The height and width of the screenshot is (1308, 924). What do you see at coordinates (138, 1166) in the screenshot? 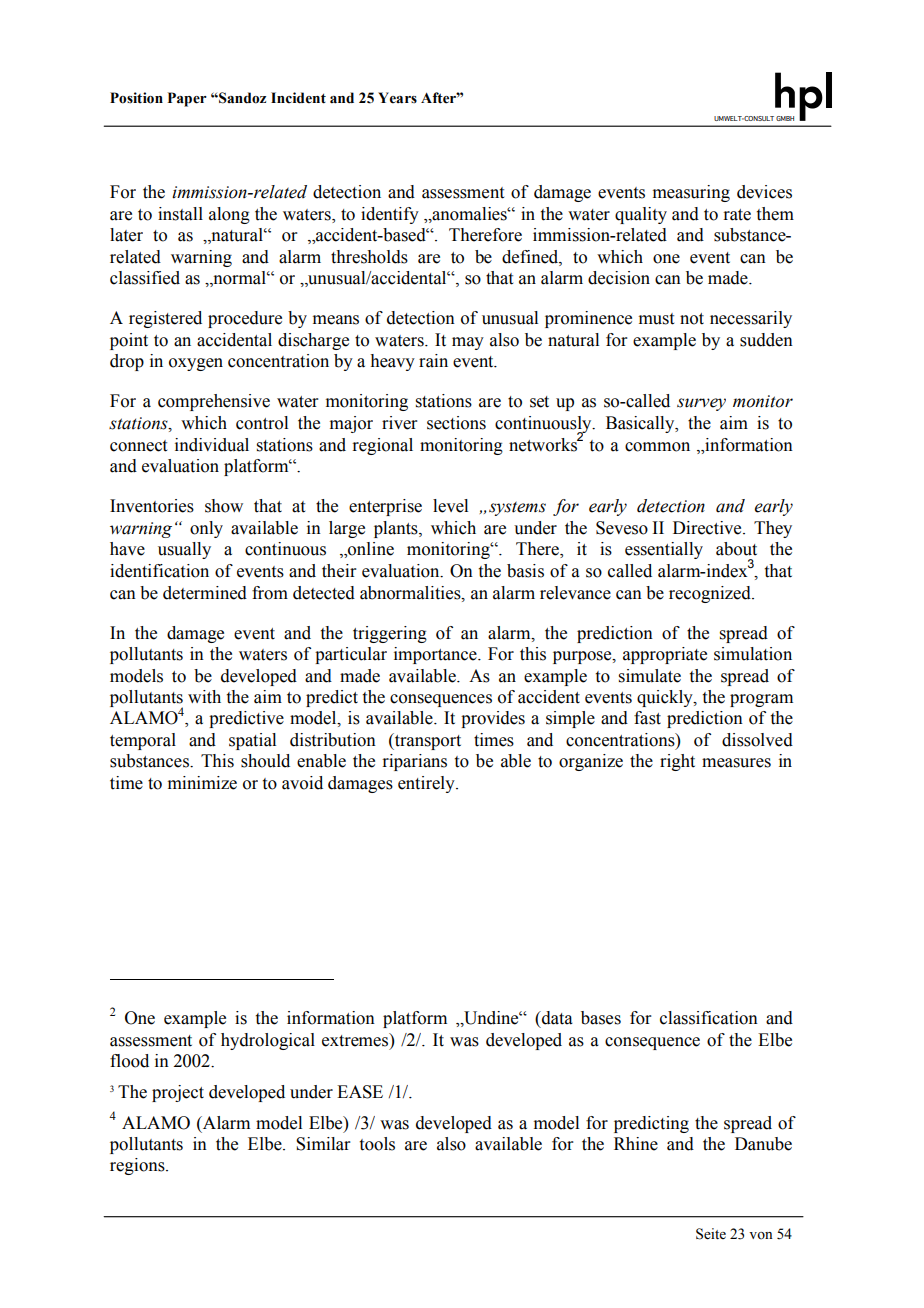
I see `regions` at bounding box center [138, 1166].
